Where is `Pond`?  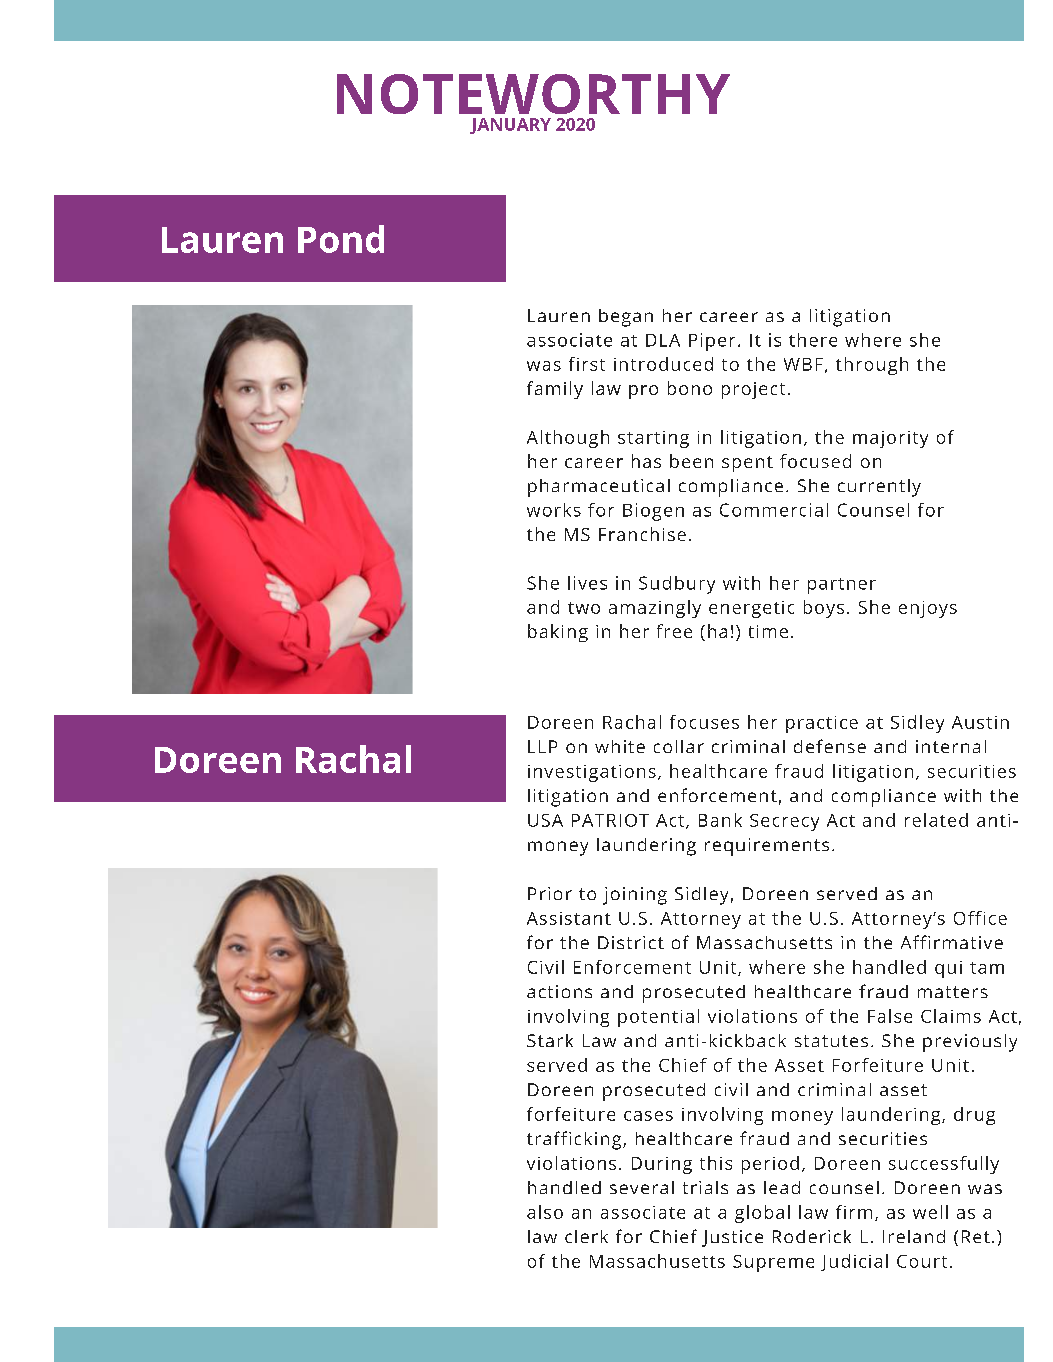 Pond is located at coordinates (341, 239).
